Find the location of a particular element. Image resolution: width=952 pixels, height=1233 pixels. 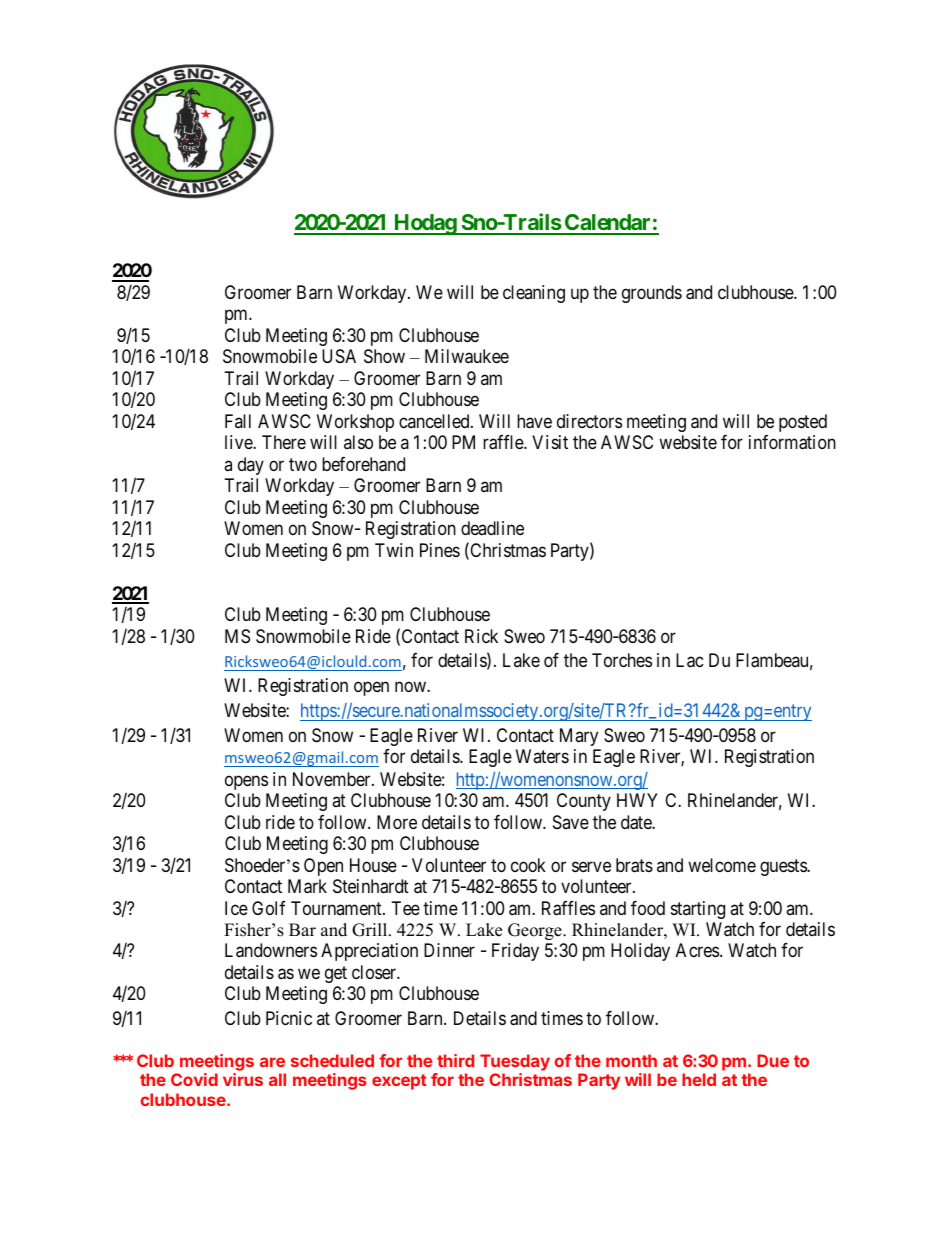

November is located at coordinates (333, 779).
